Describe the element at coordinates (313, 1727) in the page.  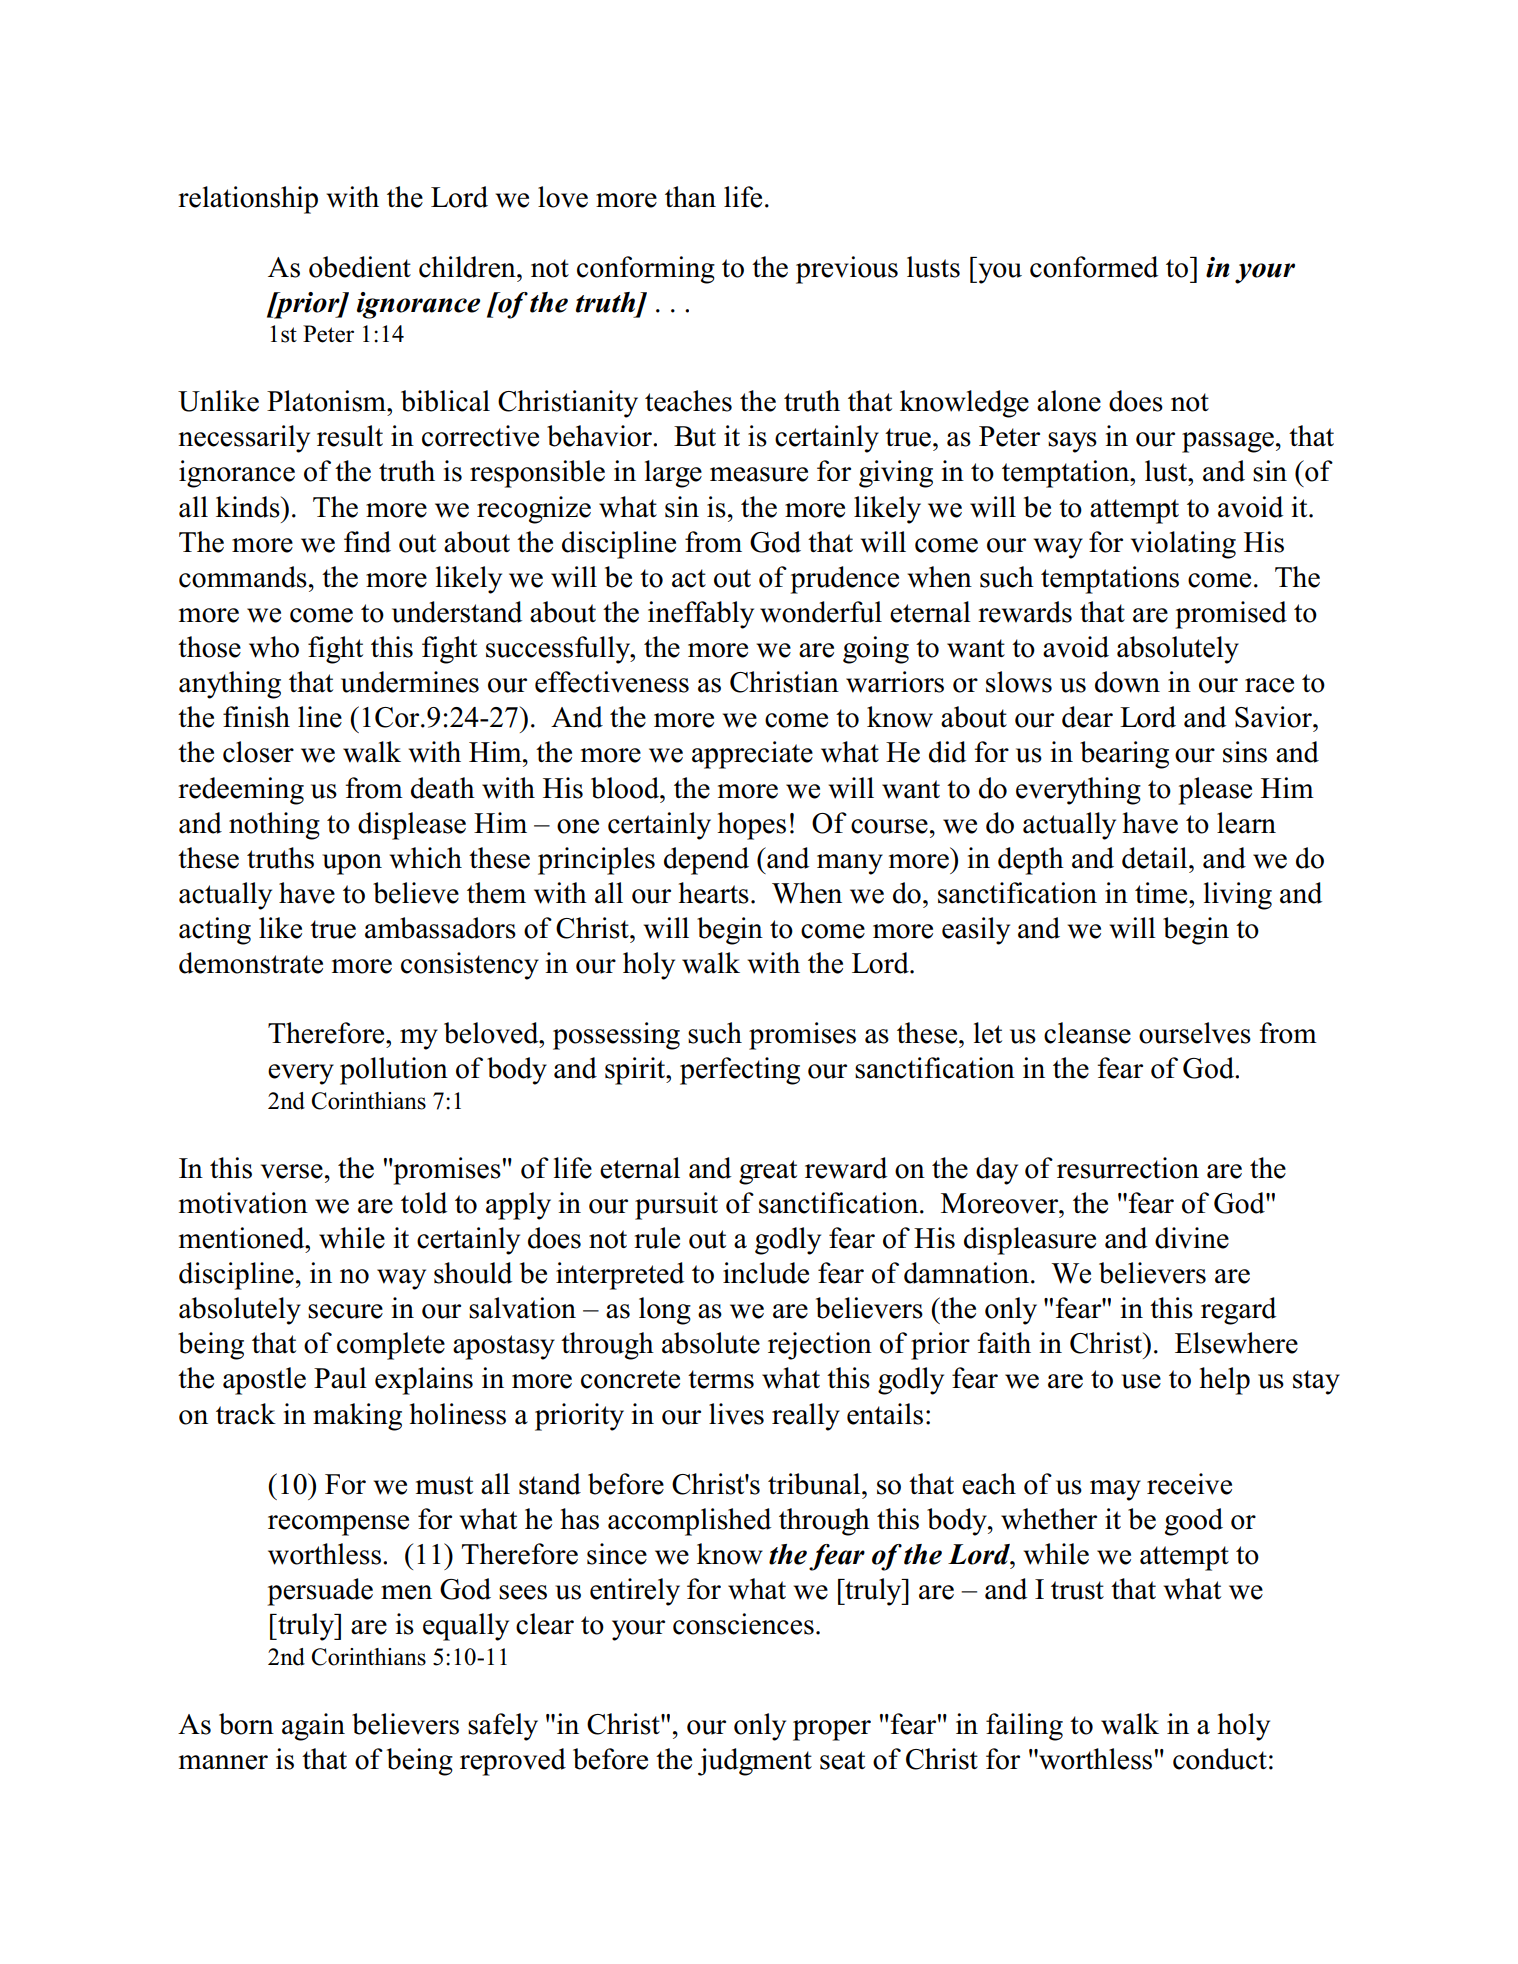
I see `again` at that location.
